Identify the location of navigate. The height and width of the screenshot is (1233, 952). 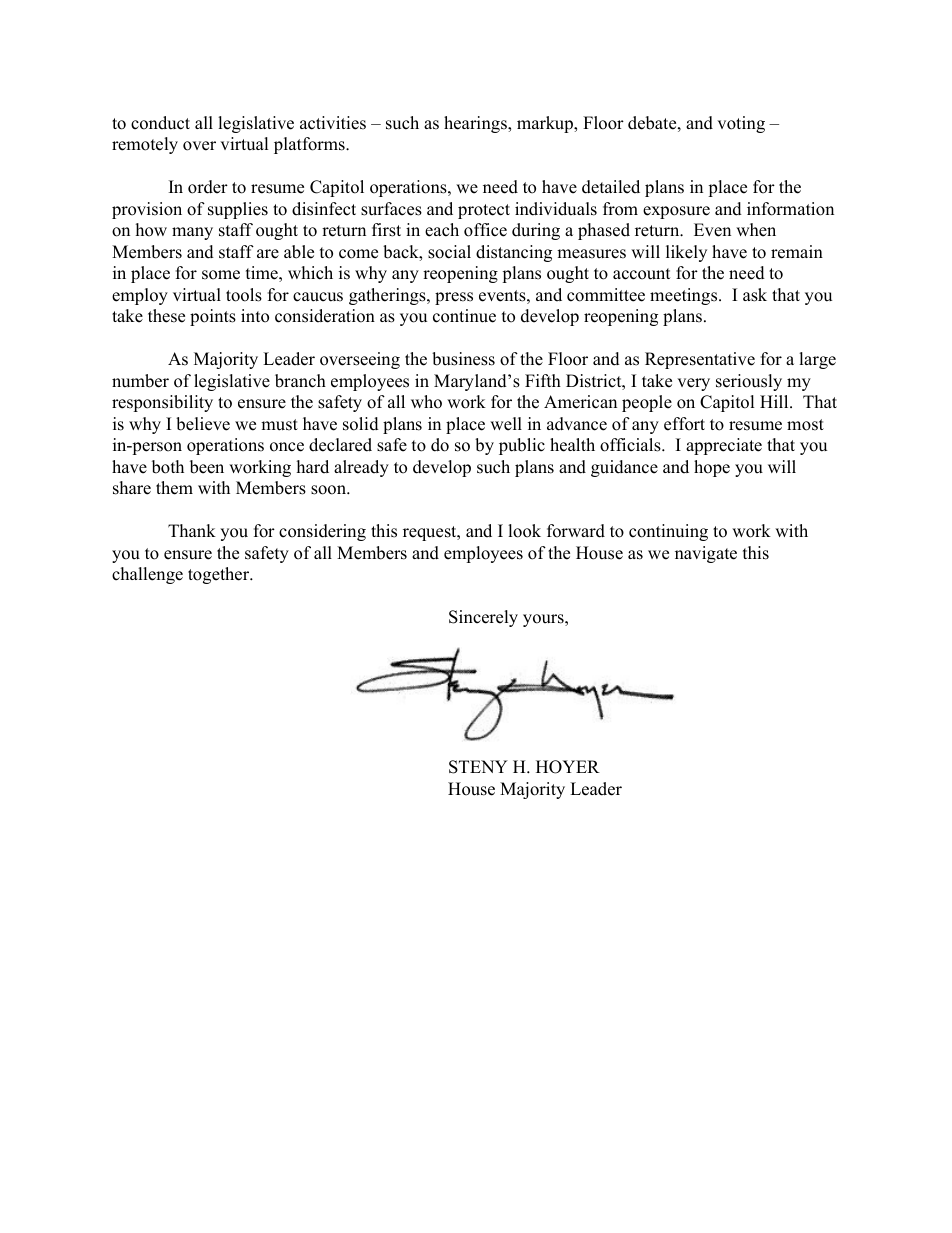
(706, 554).
